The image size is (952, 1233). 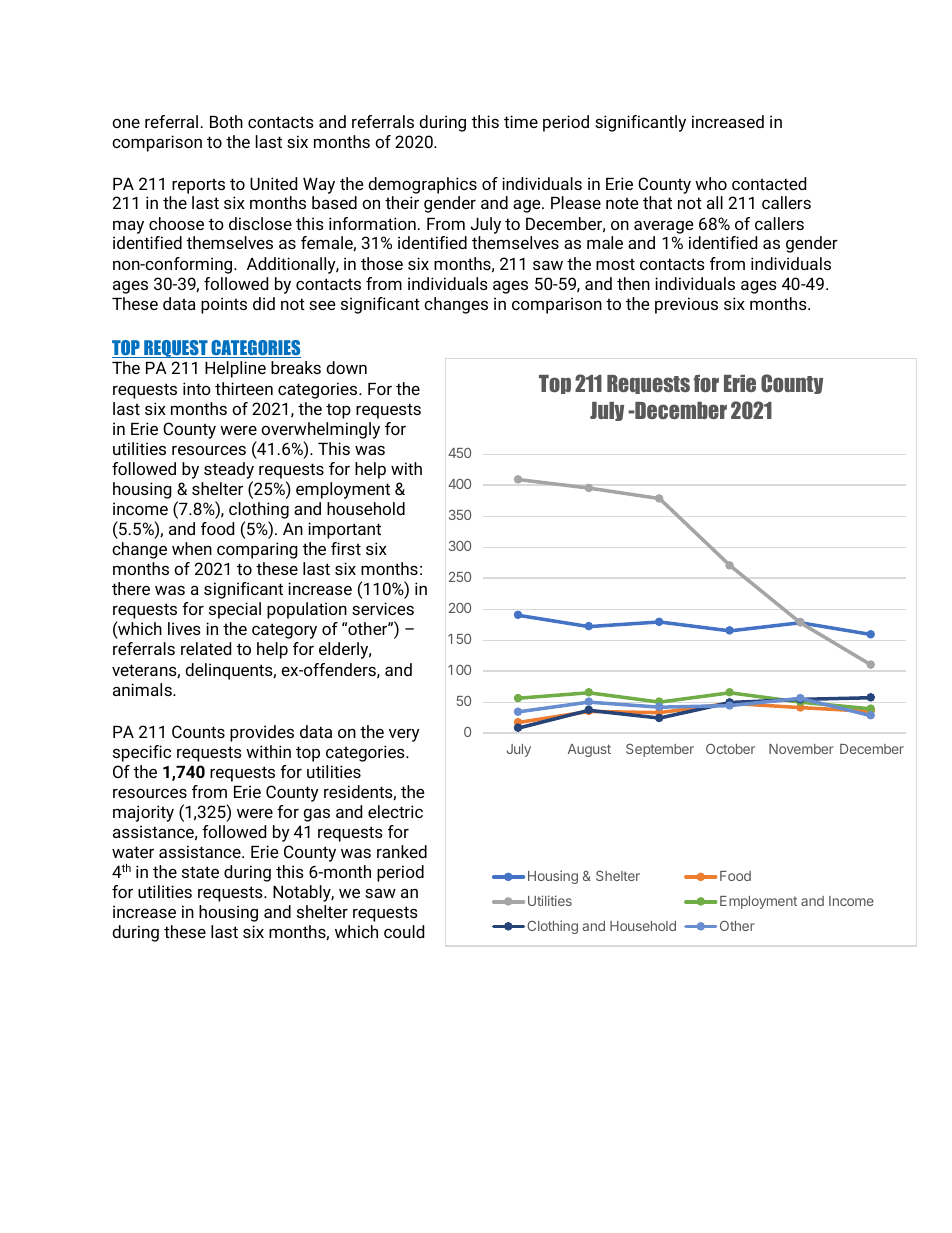 What do you see at coordinates (711, 183) in the screenshot?
I see `who` at bounding box center [711, 183].
